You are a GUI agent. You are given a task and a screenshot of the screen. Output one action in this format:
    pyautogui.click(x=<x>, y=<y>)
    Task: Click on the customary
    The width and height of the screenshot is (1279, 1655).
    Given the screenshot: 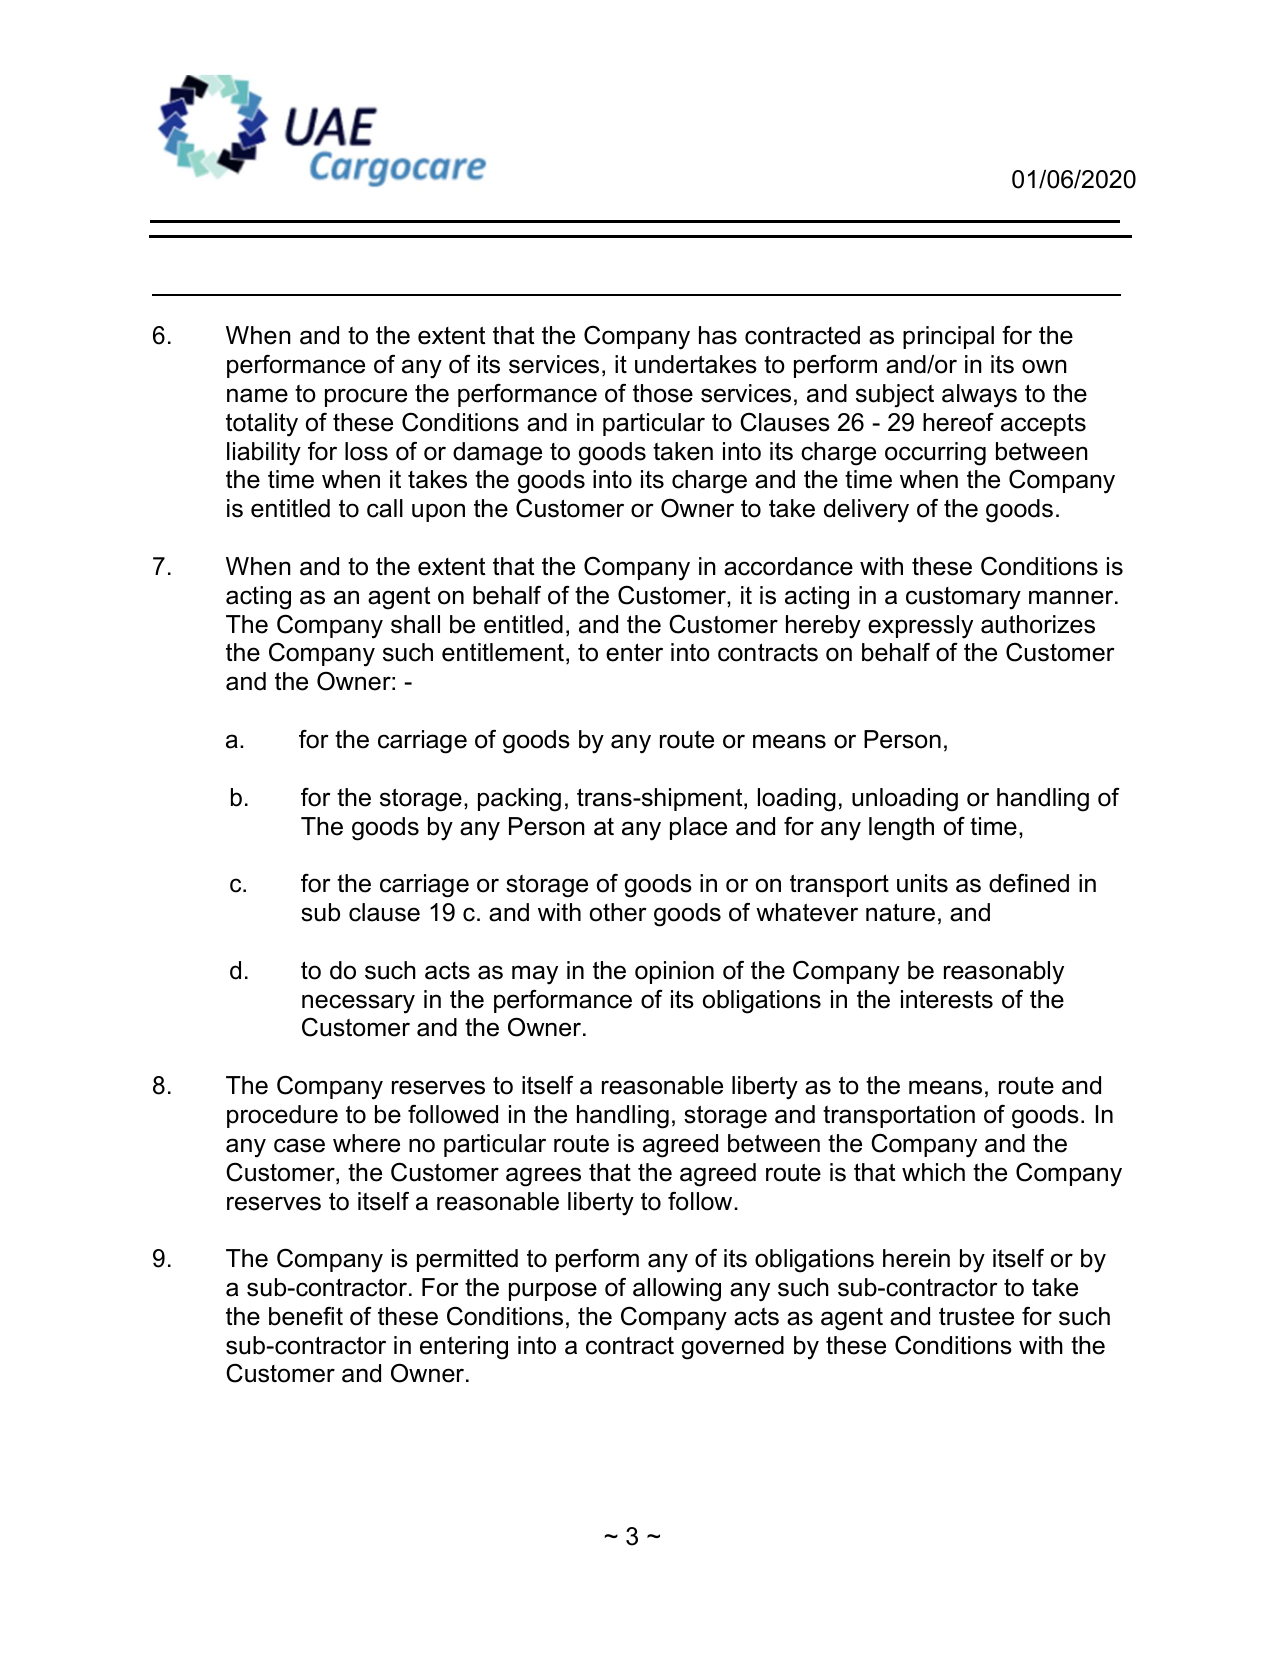 What is the action you would take?
    pyautogui.click(x=963, y=598)
